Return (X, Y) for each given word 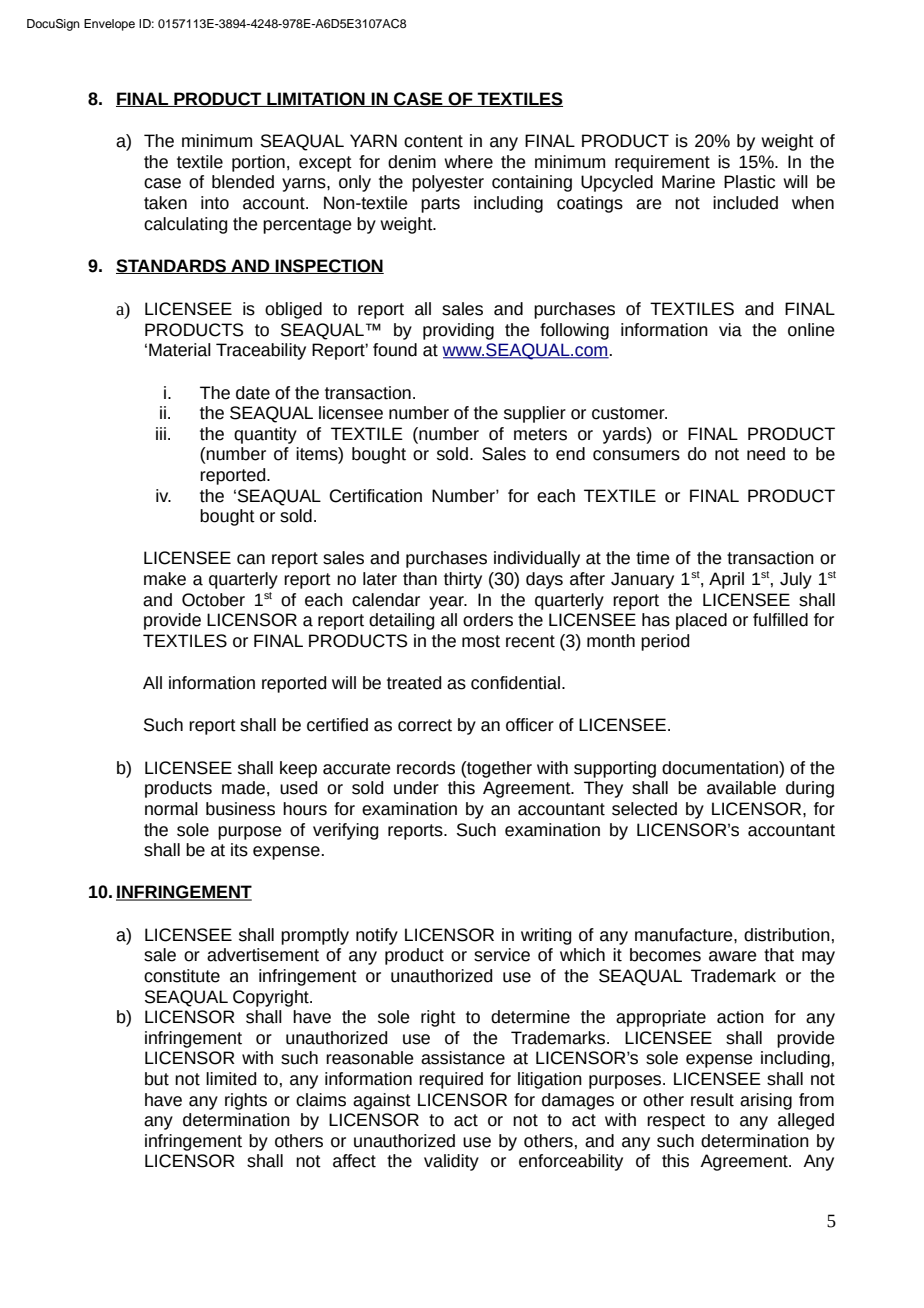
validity (451, 1162)
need (766, 454)
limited (231, 1079)
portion (258, 163)
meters (540, 434)
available (741, 788)
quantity (265, 435)
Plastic (749, 182)
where (468, 162)
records (426, 768)
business (240, 809)
